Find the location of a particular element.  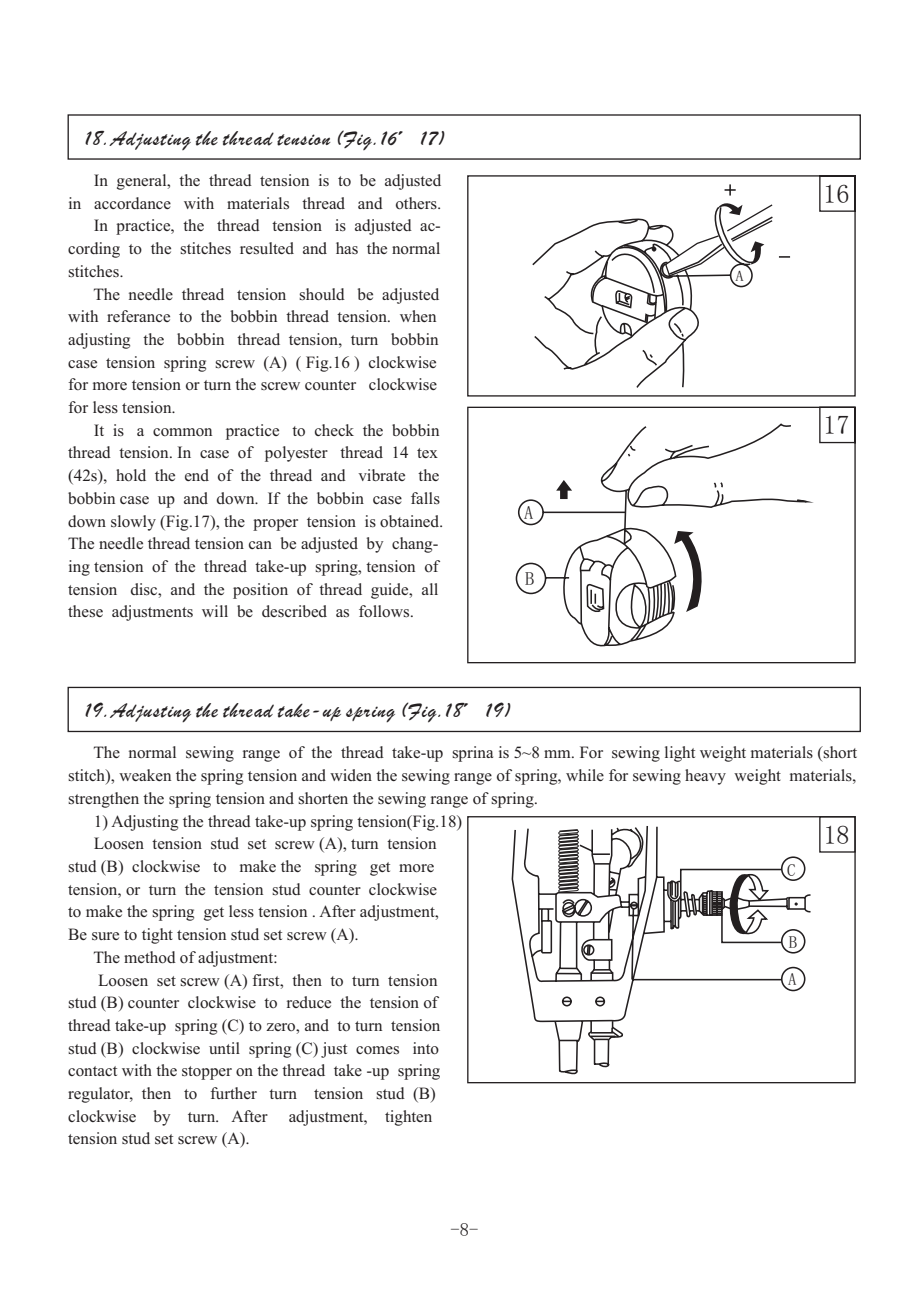

when is located at coordinates (418, 316).
